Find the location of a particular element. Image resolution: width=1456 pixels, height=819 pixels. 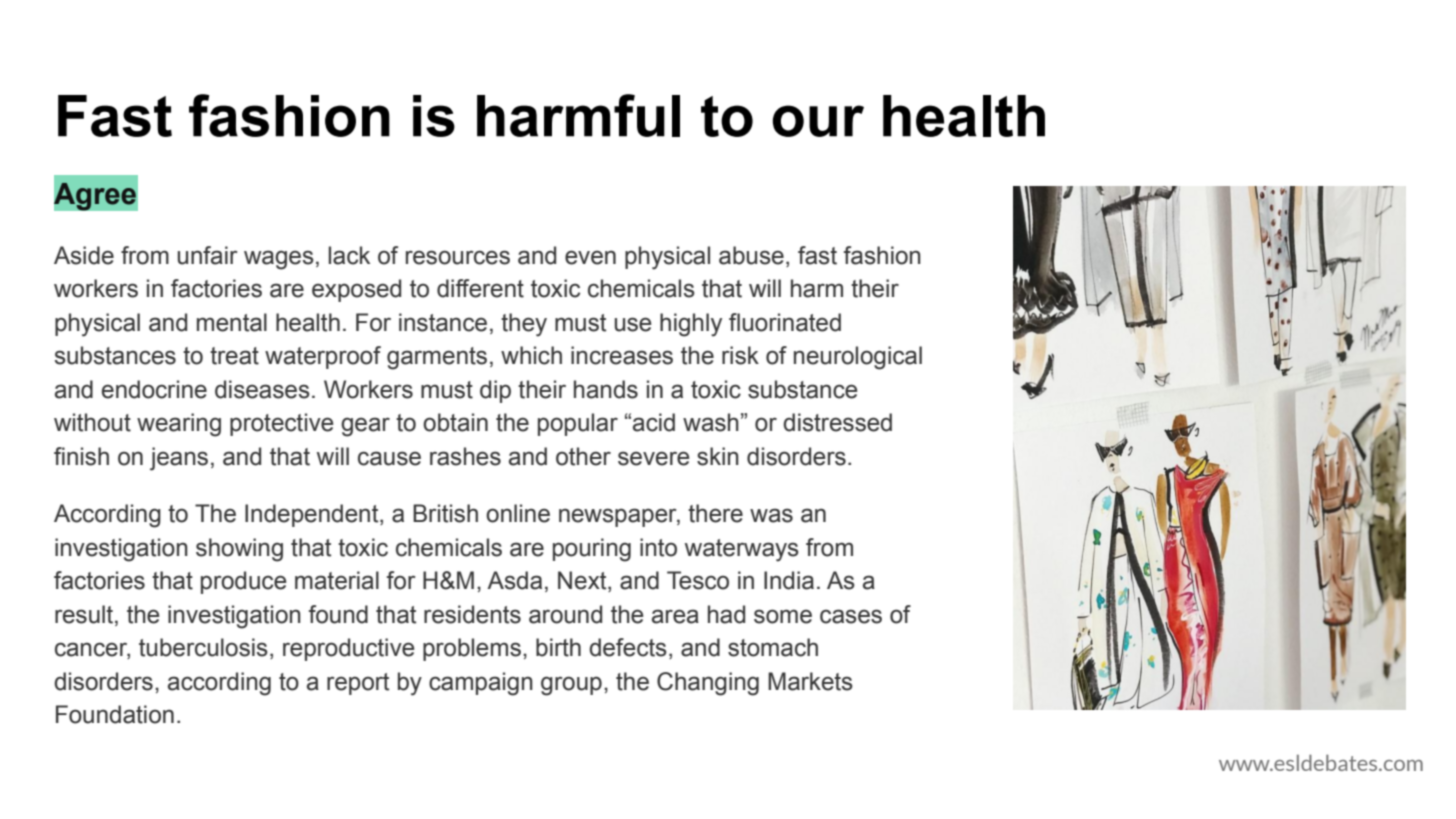

skin is located at coordinates (718, 456).
